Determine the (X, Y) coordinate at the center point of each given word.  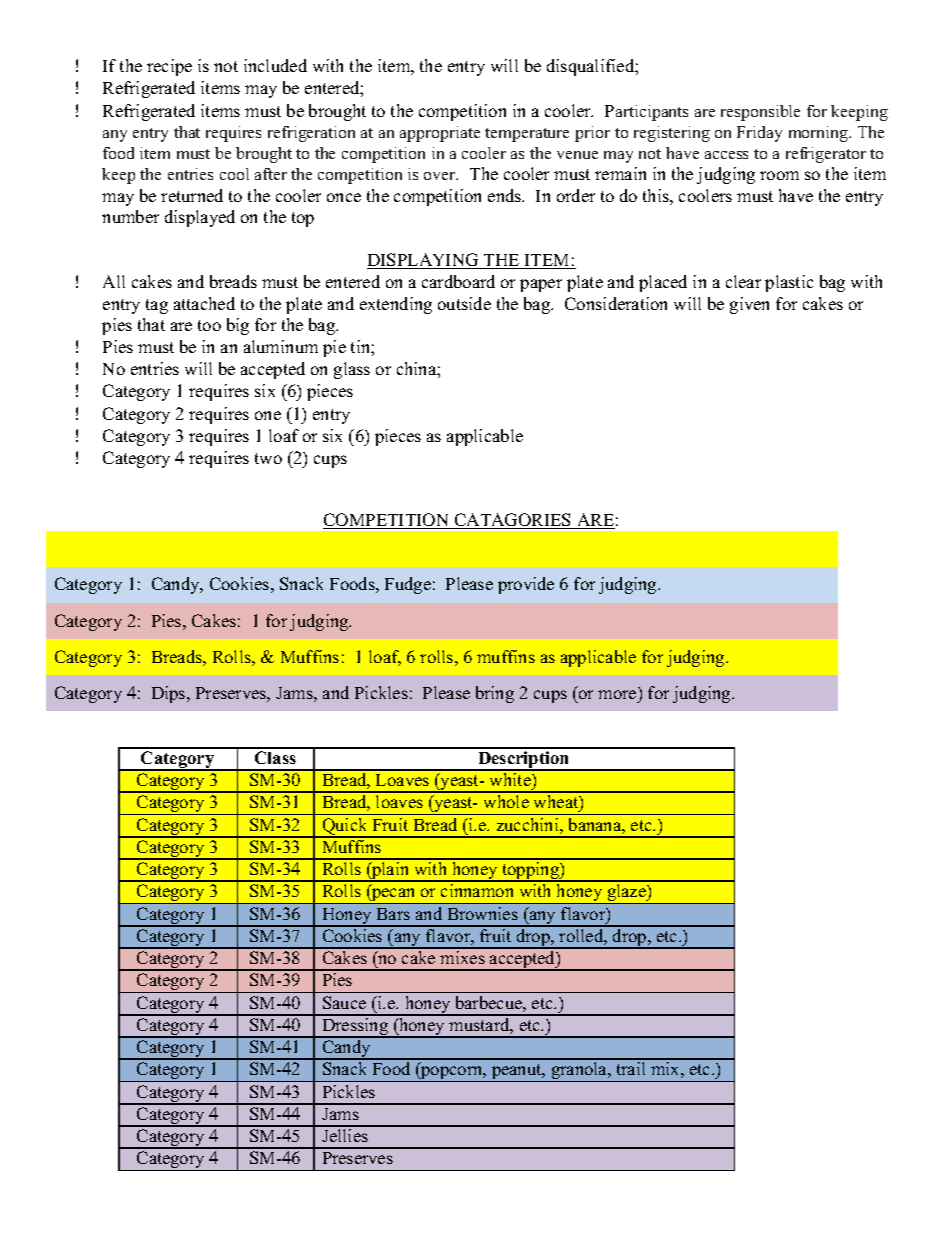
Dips (170, 694)
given (749, 305)
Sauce (344, 1002)
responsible (760, 113)
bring (495, 694)
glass (352, 370)
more (617, 694)
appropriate (440, 134)
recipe (169, 67)
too (209, 325)
